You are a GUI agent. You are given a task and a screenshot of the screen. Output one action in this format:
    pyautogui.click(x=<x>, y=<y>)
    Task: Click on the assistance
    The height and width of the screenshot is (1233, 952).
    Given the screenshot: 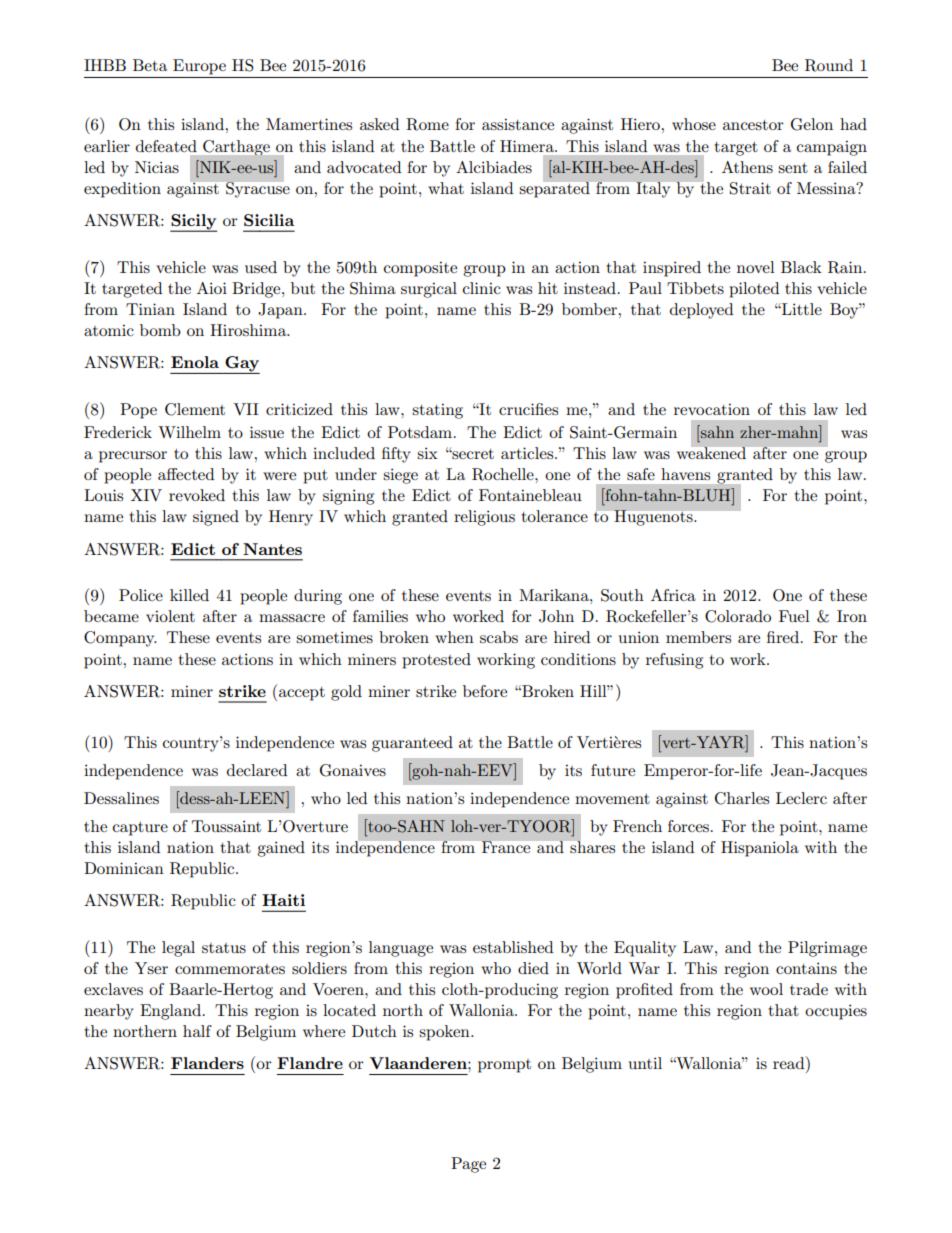 What is the action you would take?
    pyautogui.click(x=518, y=124)
